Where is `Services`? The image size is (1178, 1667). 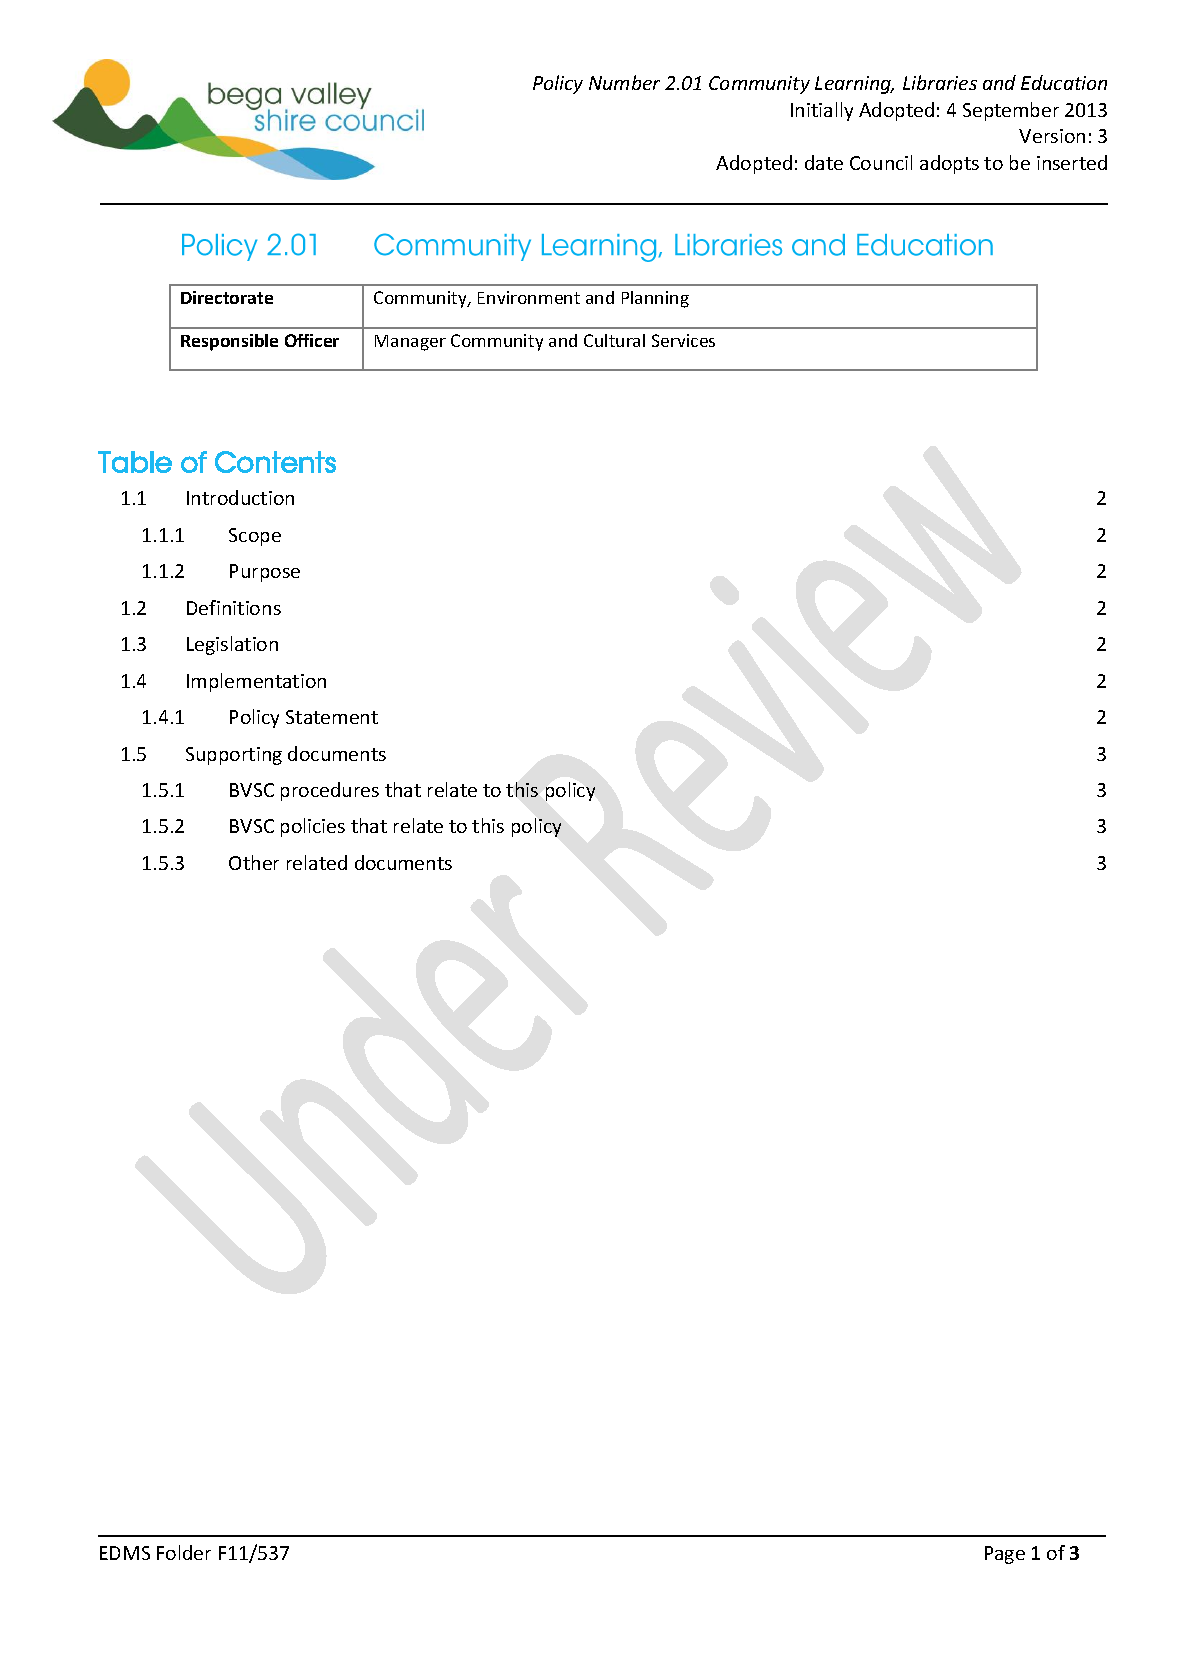
Services is located at coordinates (683, 340).
